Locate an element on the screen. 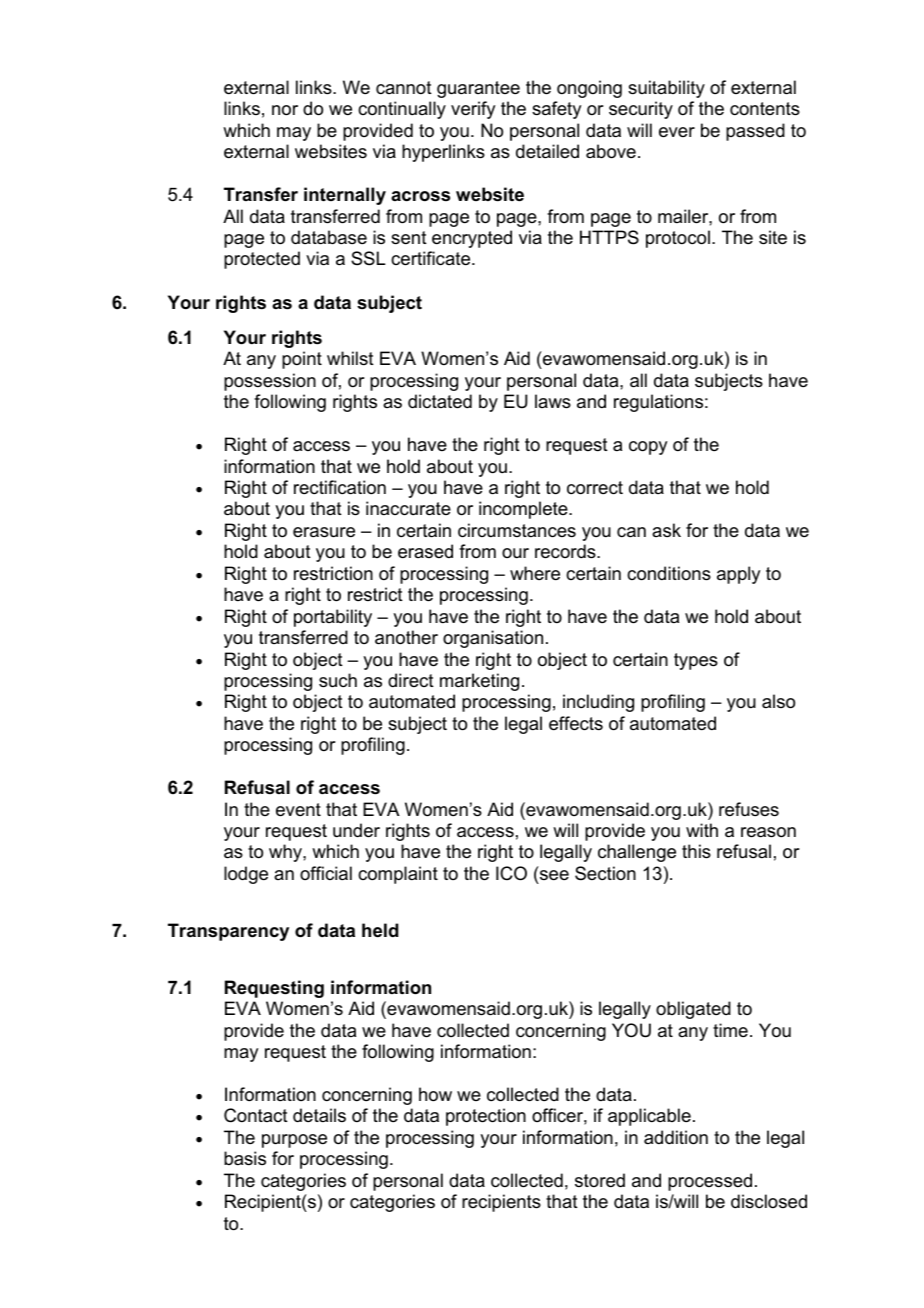 The width and height of the screenshot is (924, 1308). laws is located at coordinates (553, 401).
